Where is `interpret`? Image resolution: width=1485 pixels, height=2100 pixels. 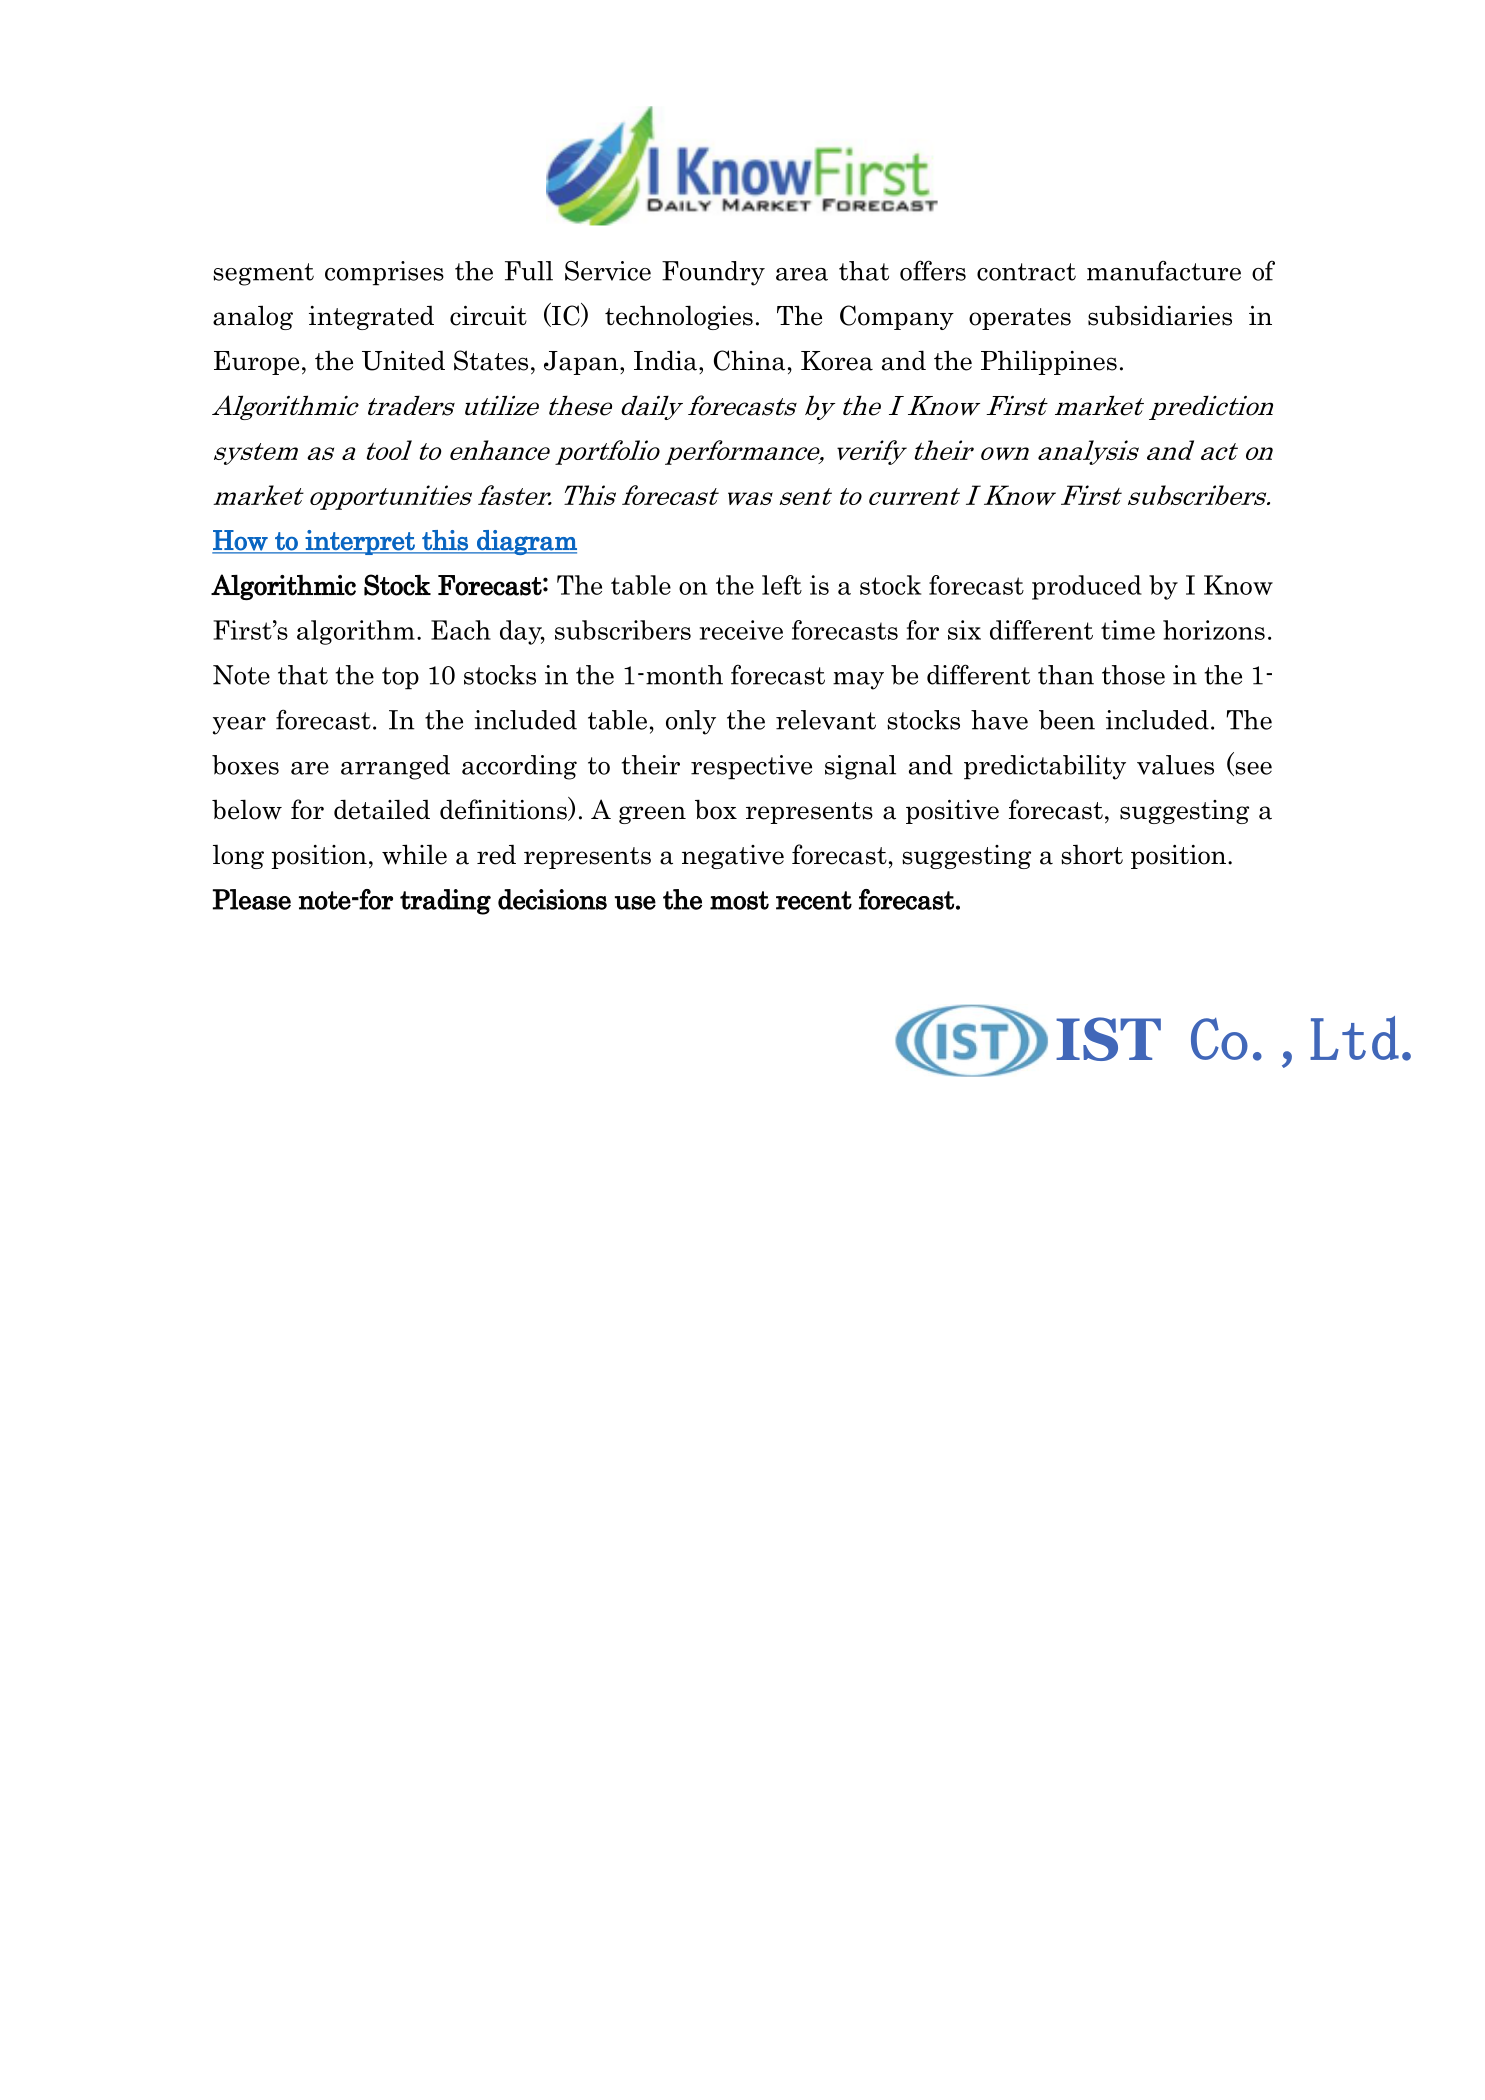
interpret is located at coordinates (360, 542).
